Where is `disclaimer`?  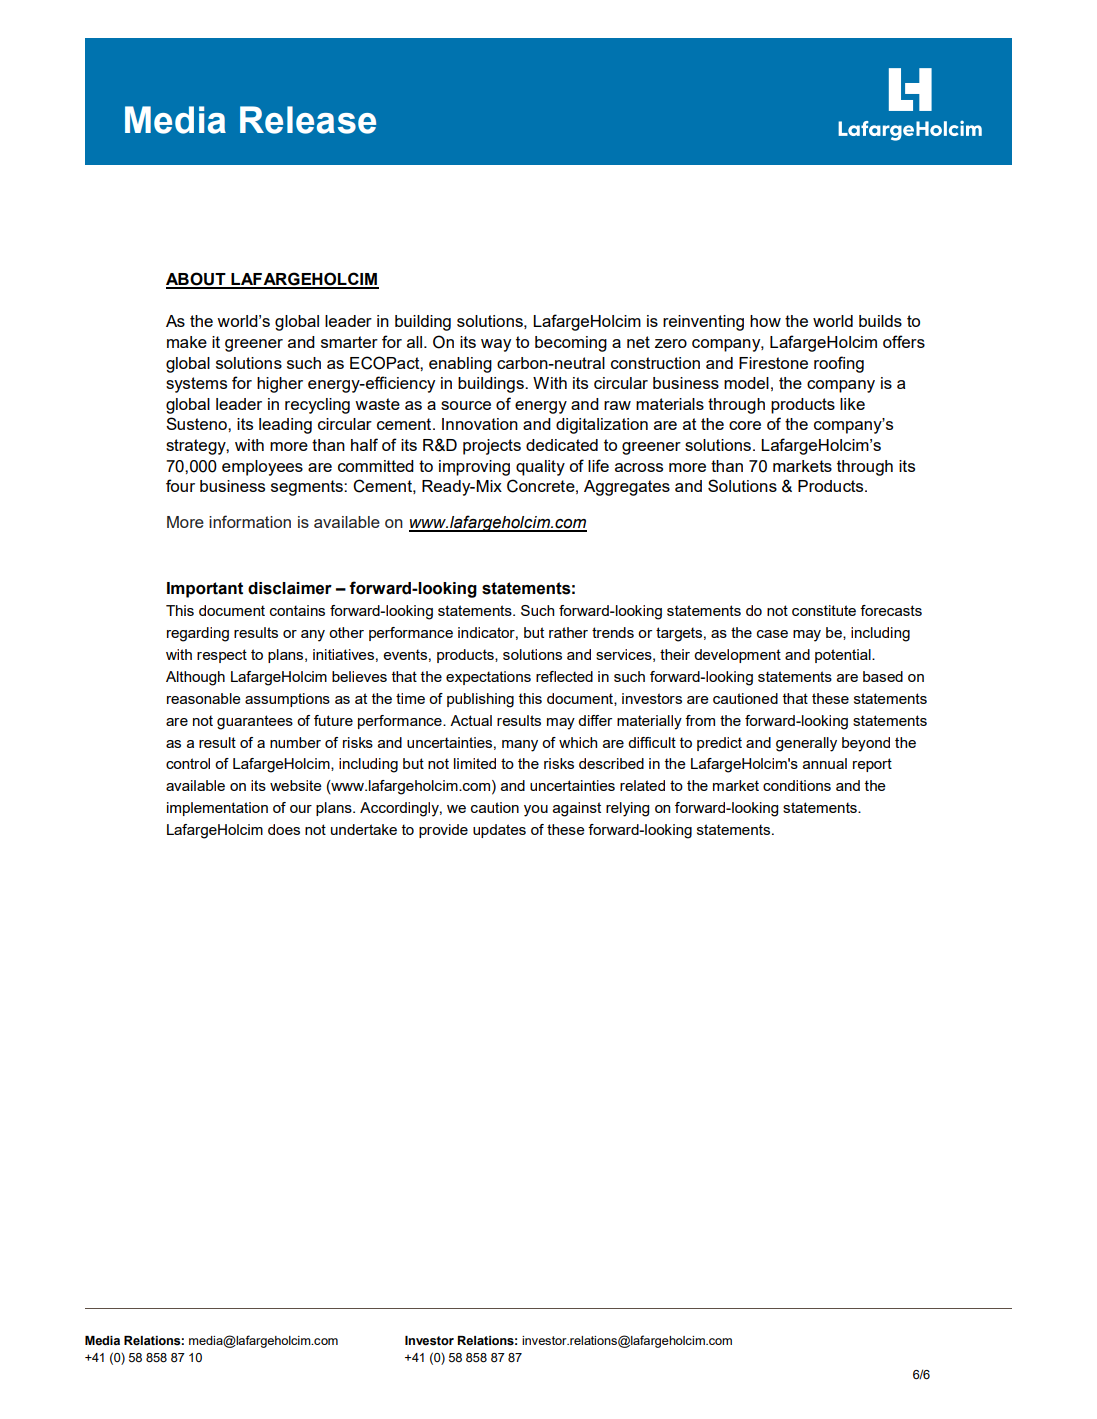
disclaimer is located at coordinates (290, 588).
